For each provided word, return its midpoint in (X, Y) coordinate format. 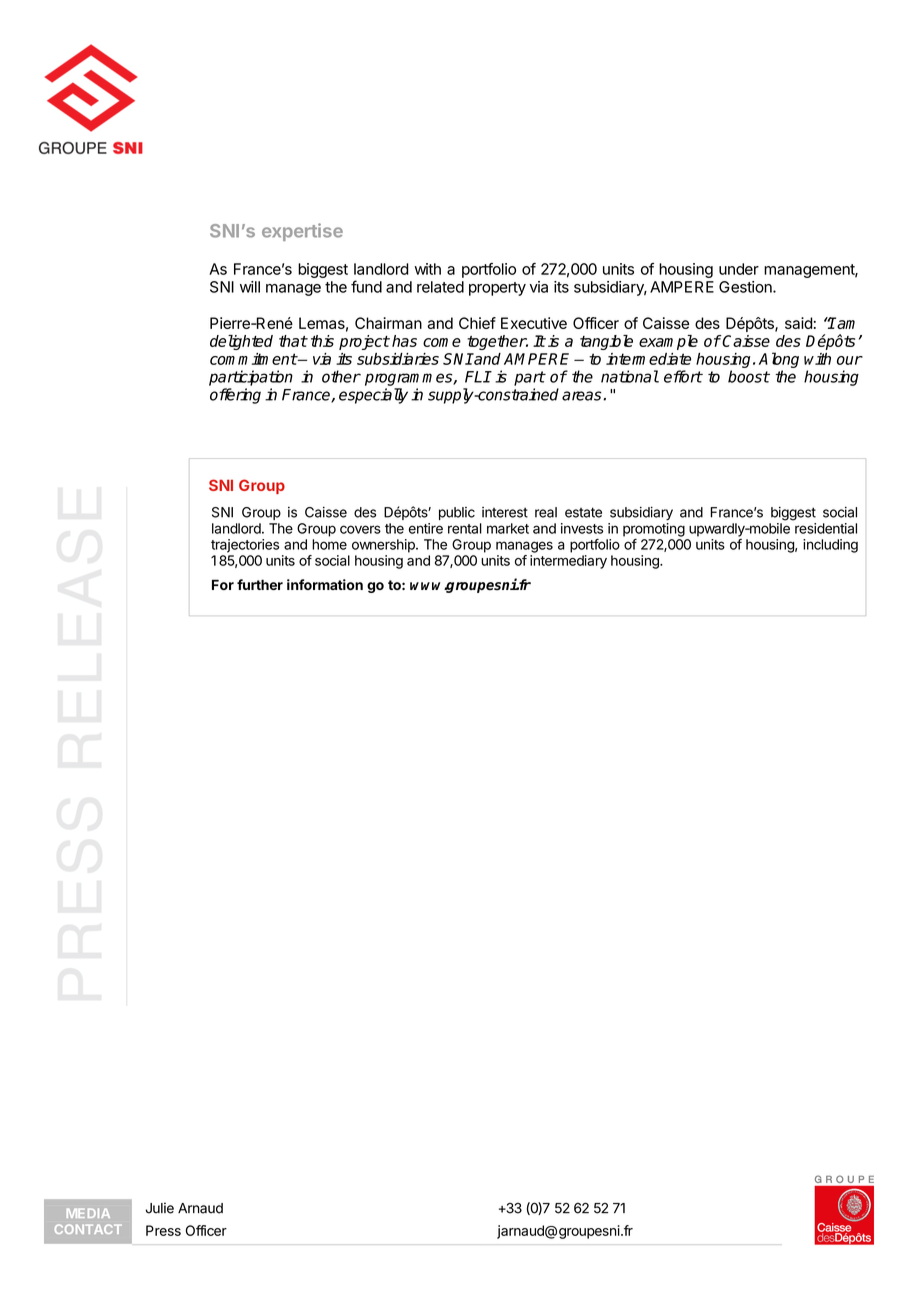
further (260, 584)
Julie (159, 1208)
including (830, 546)
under (739, 269)
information (325, 584)
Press (163, 1230)
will (250, 287)
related (440, 287)
